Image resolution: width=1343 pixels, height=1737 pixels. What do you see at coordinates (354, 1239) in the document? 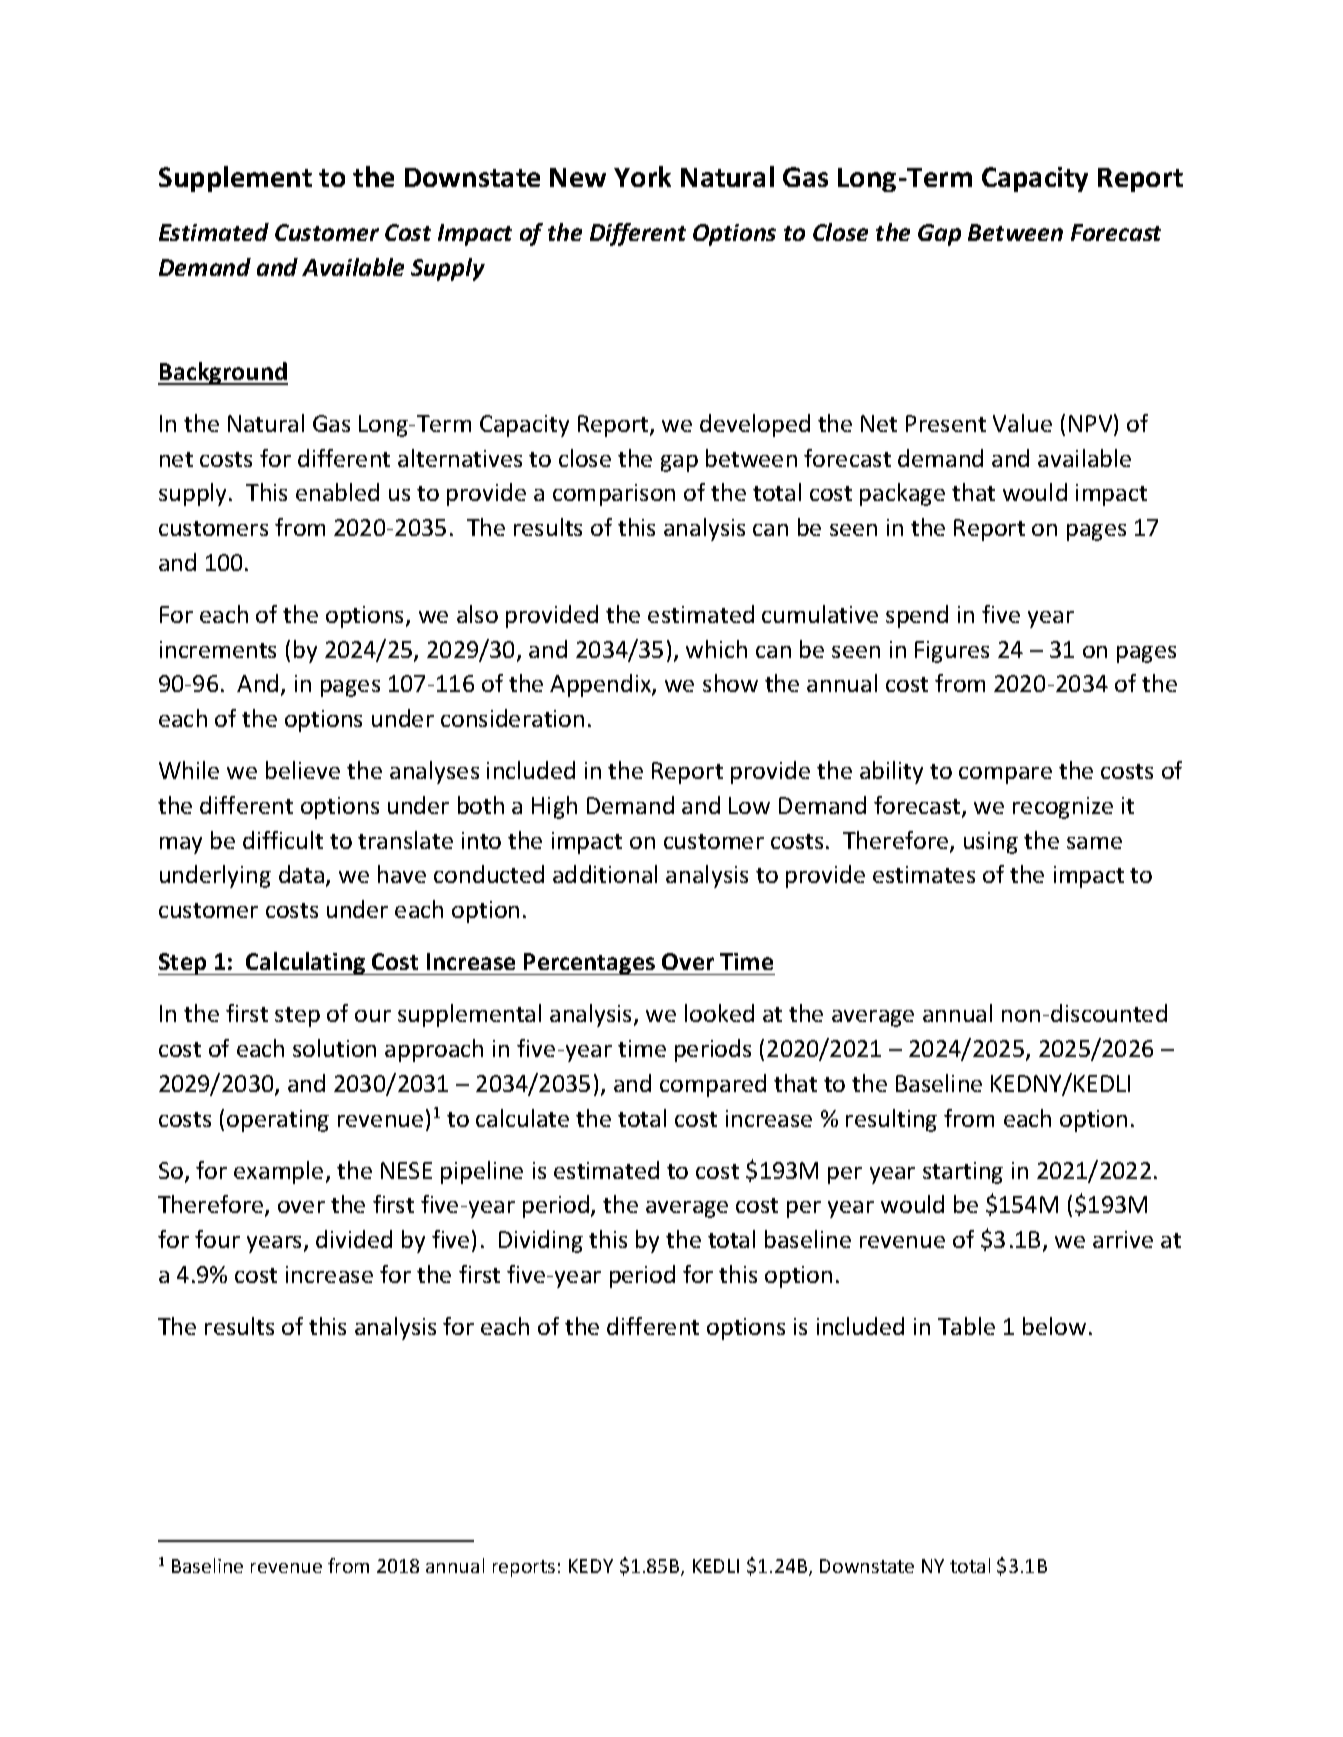
I see `divided` at bounding box center [354, 1239].
